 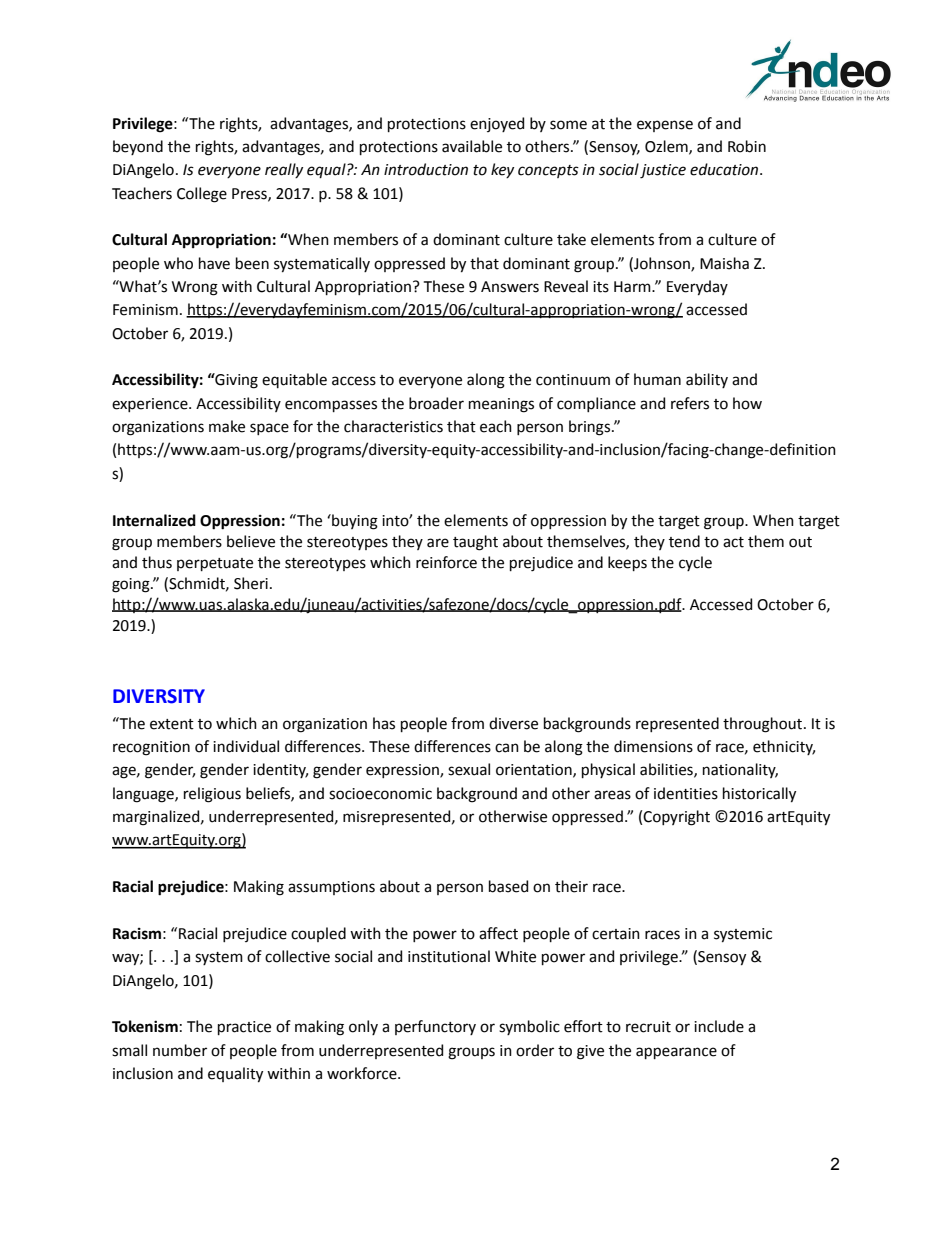 I want to click on religious, so click(x=212, y=795).
